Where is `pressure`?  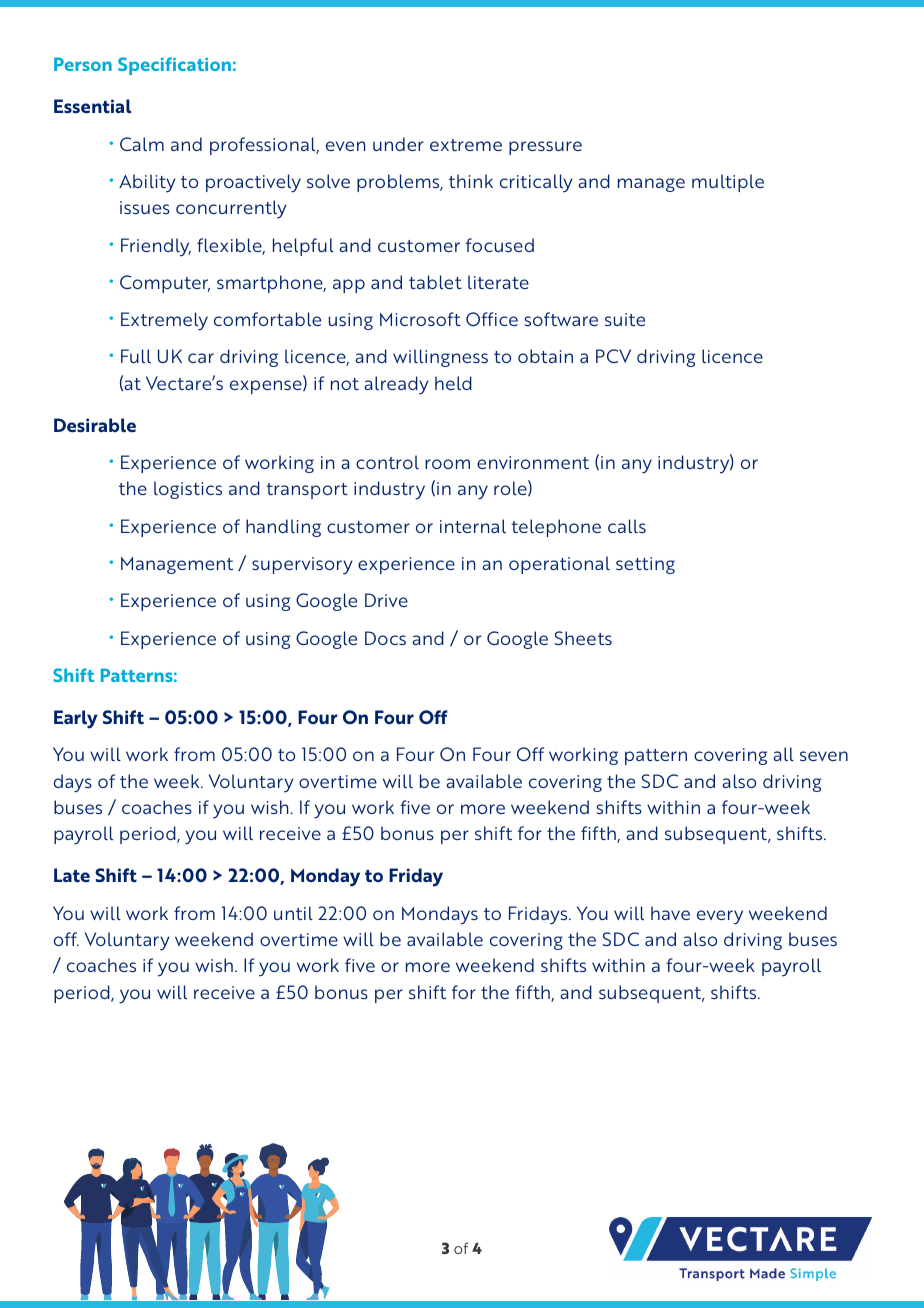 pressure is located at coordinates (545, 148).
